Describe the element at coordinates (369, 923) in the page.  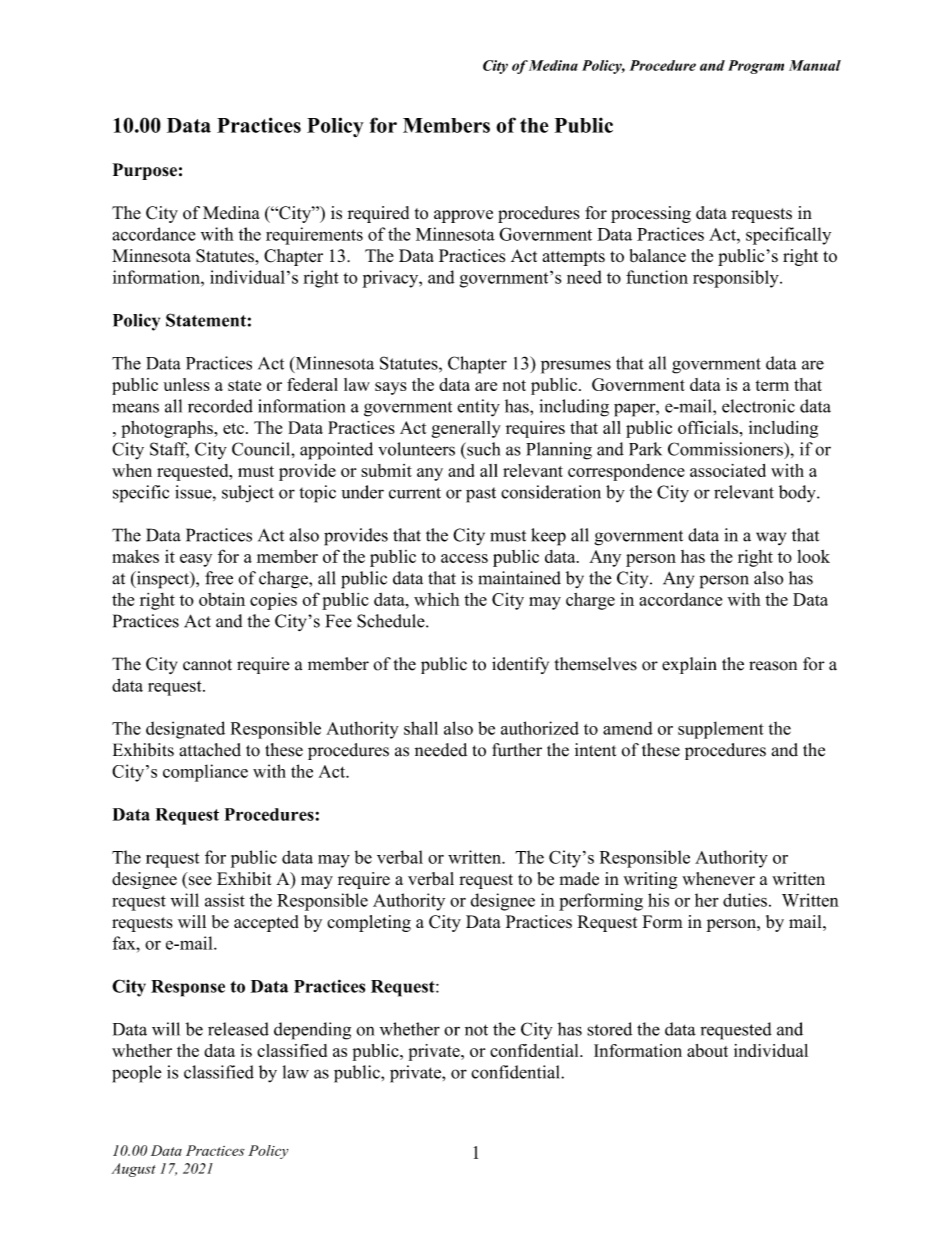
I see `completing` at that location.
